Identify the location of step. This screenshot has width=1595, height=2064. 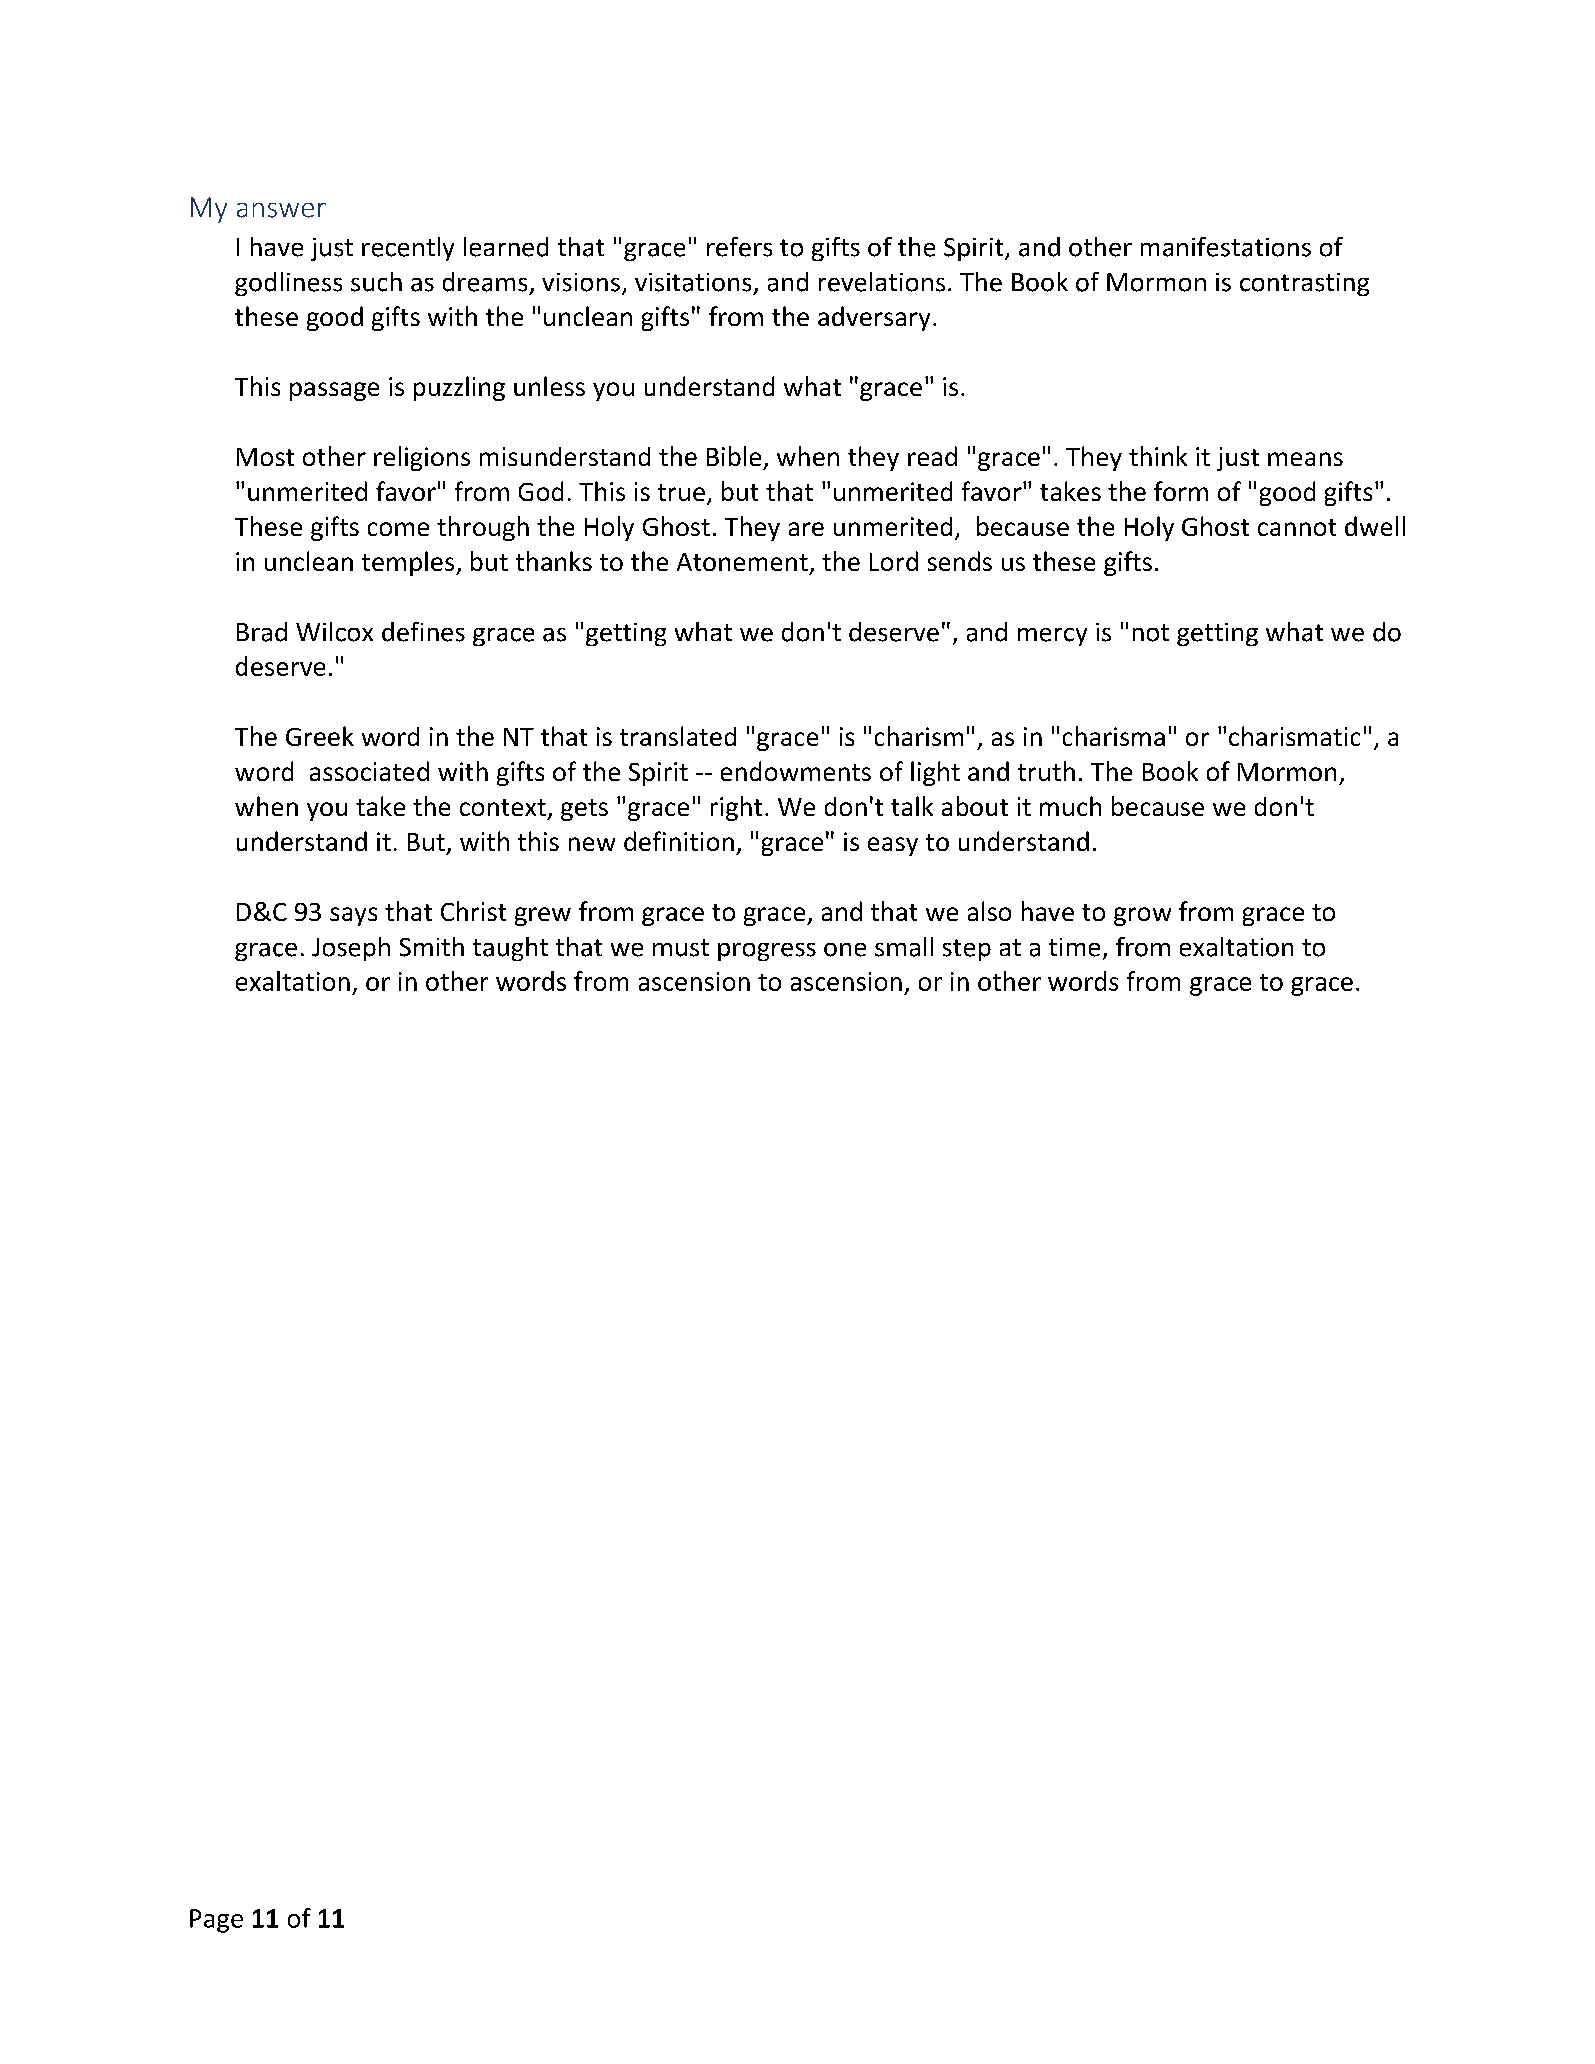
(967, 950).
